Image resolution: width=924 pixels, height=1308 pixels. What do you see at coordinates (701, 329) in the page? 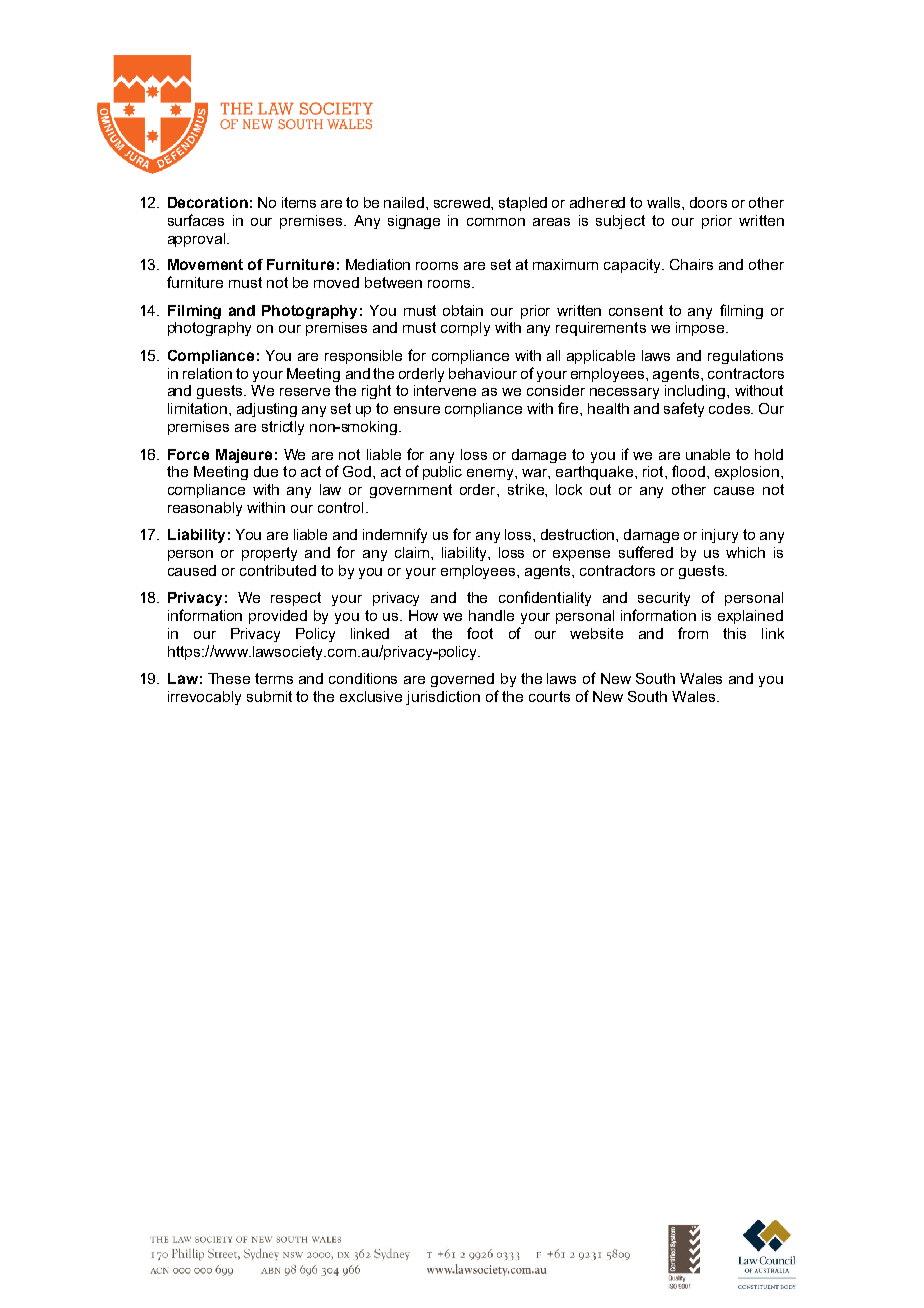
I see `impose` at bounding box center [701, 329].
